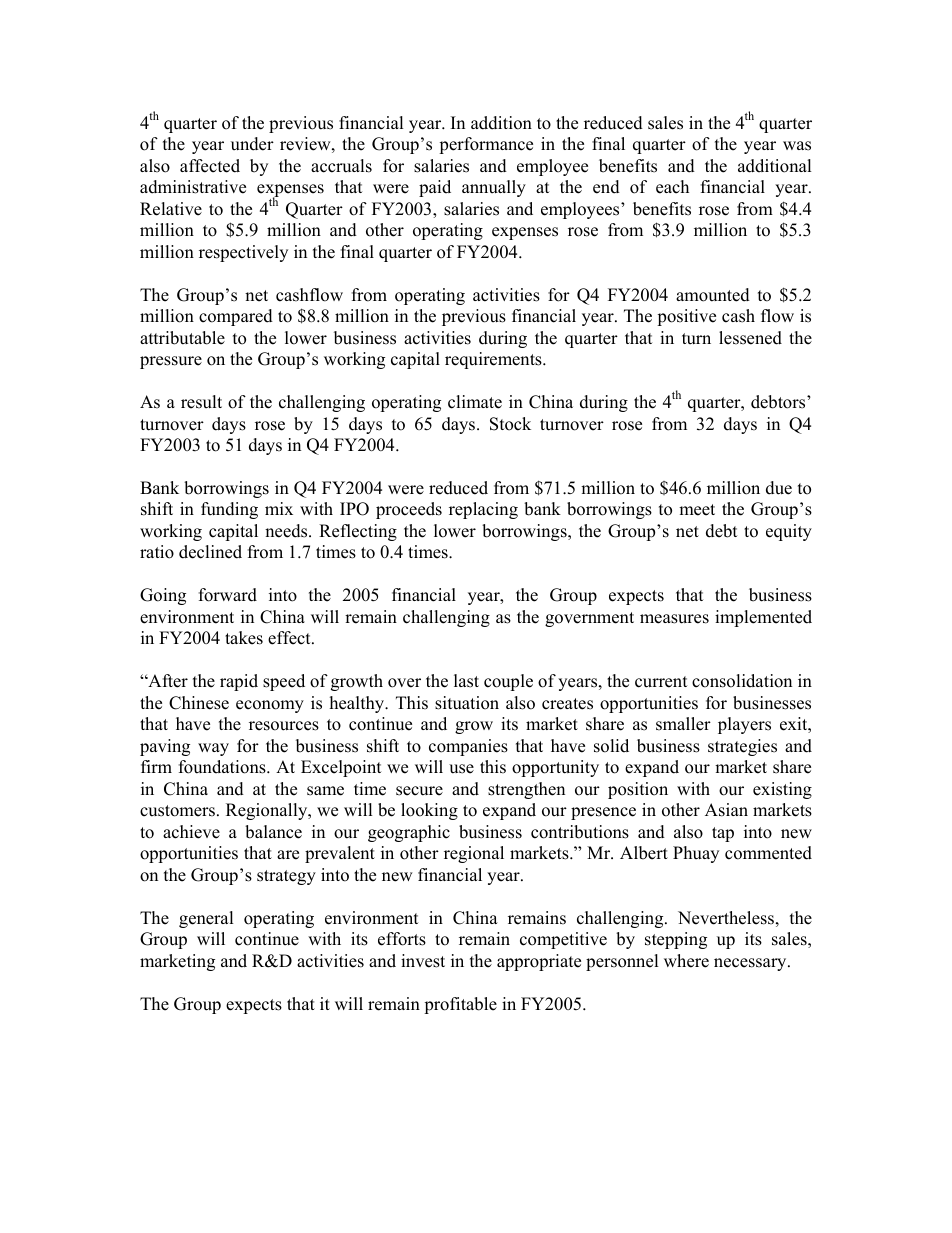 The image size is (952, 1233). I want to click on each, so click(672, 187).
